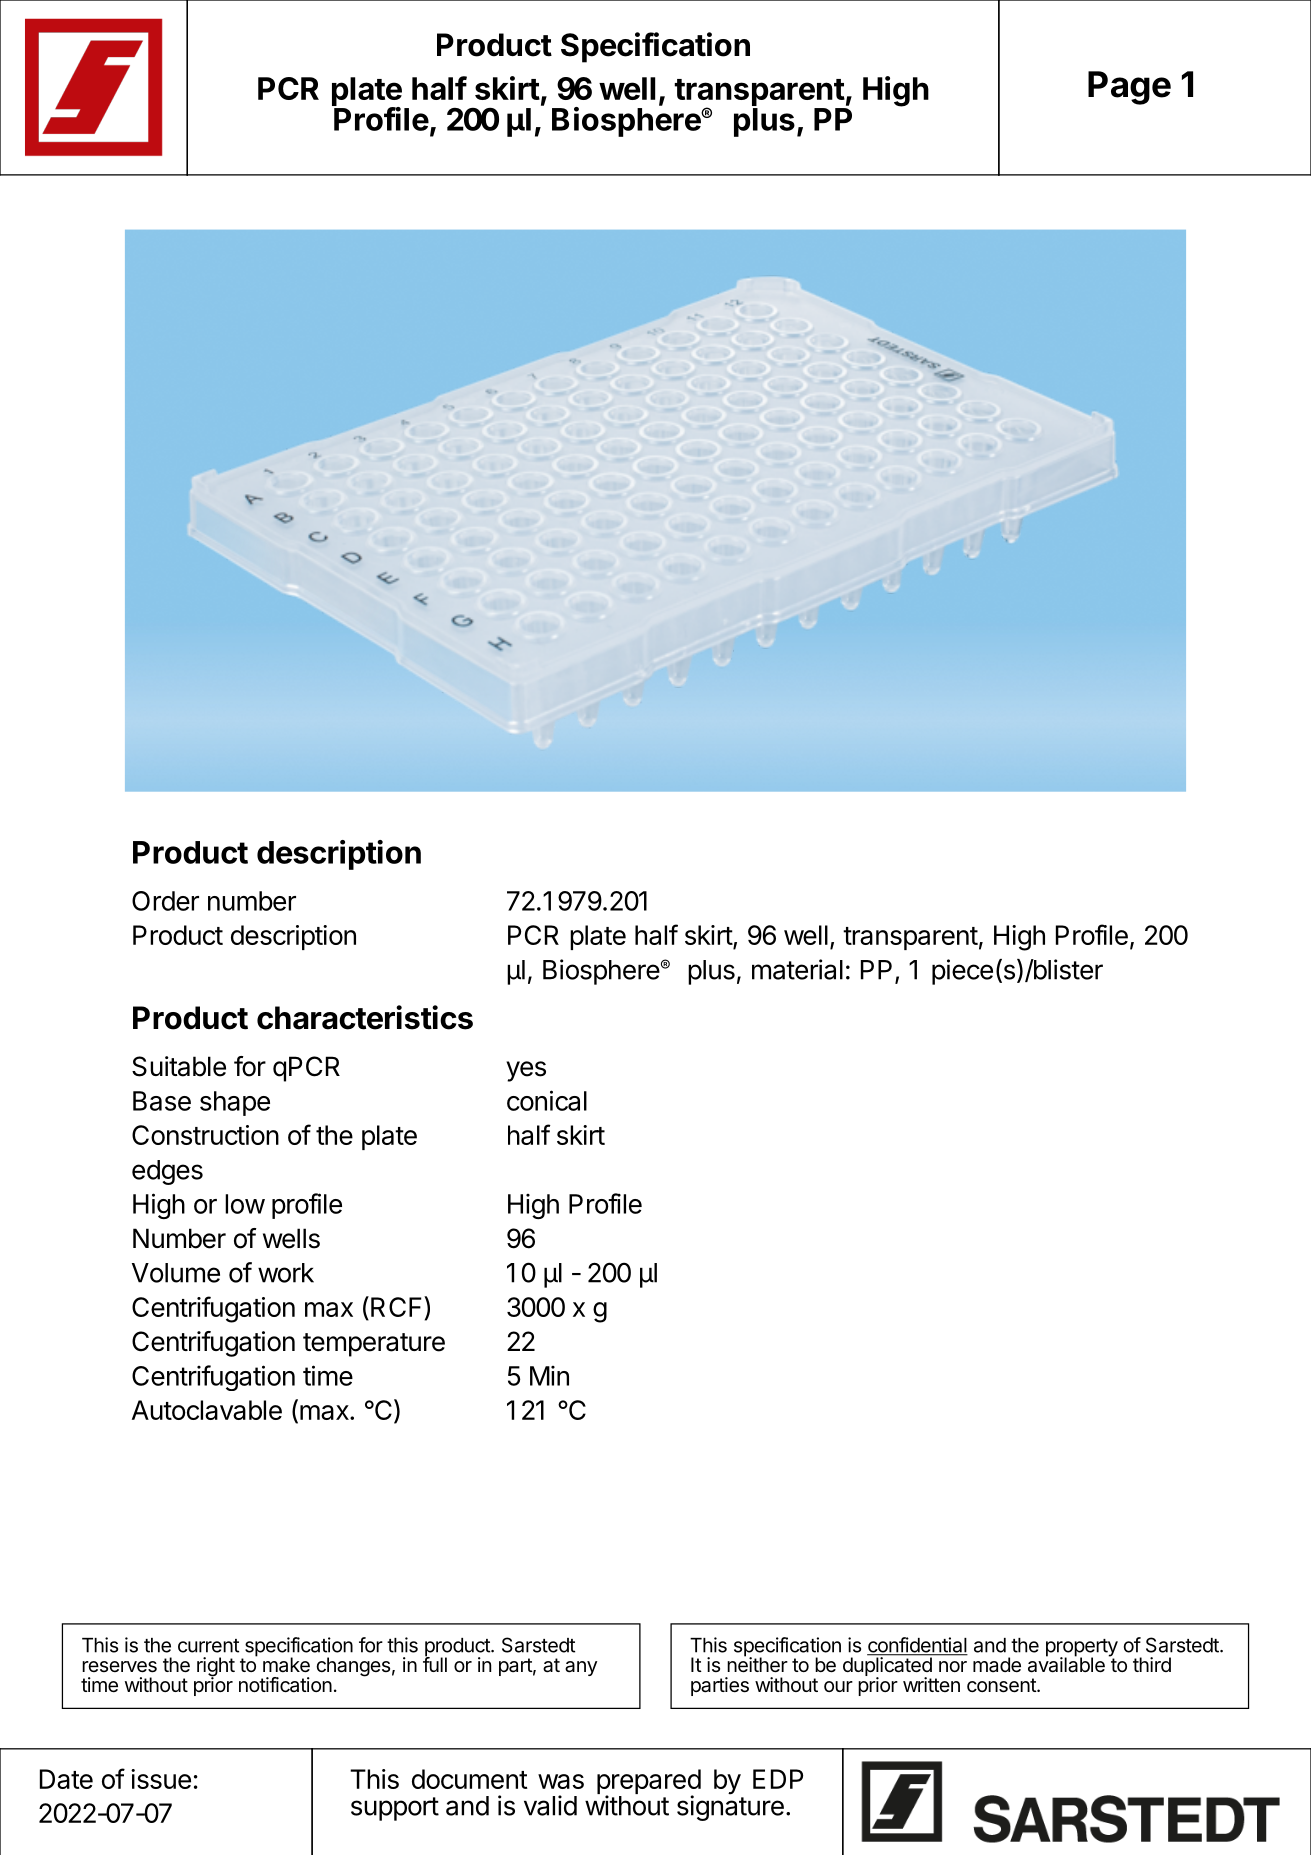 Image resolution: width=1311 pixels, height=1855 pixels. What do you see at coordinates (179, 1066) in the document?
I see `Suitable` at bounding box center [179, 1066].
